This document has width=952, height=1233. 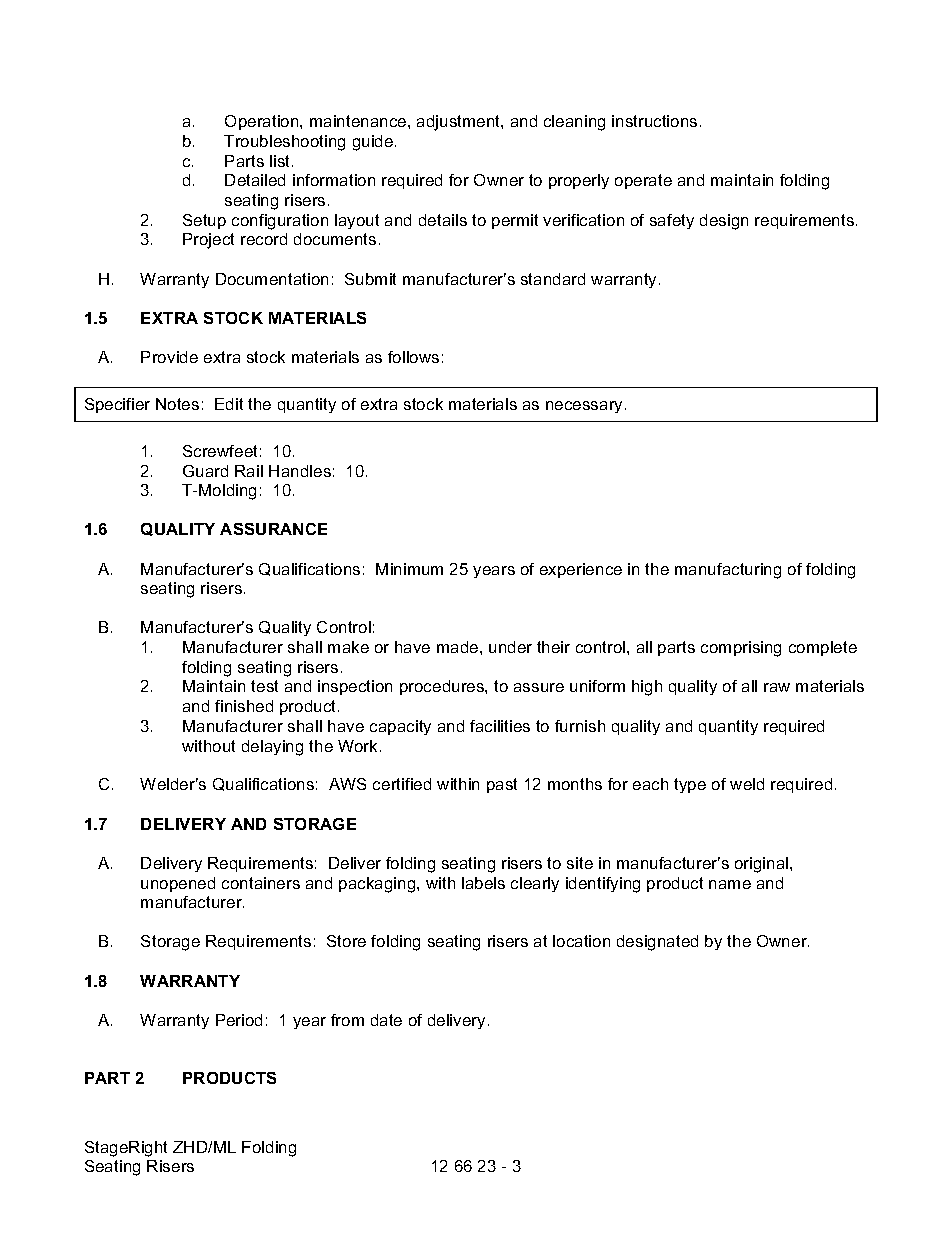 What do you see at coordinates (263, 122) in the document?
I see `Operation` at bounding box center [263, 122].
